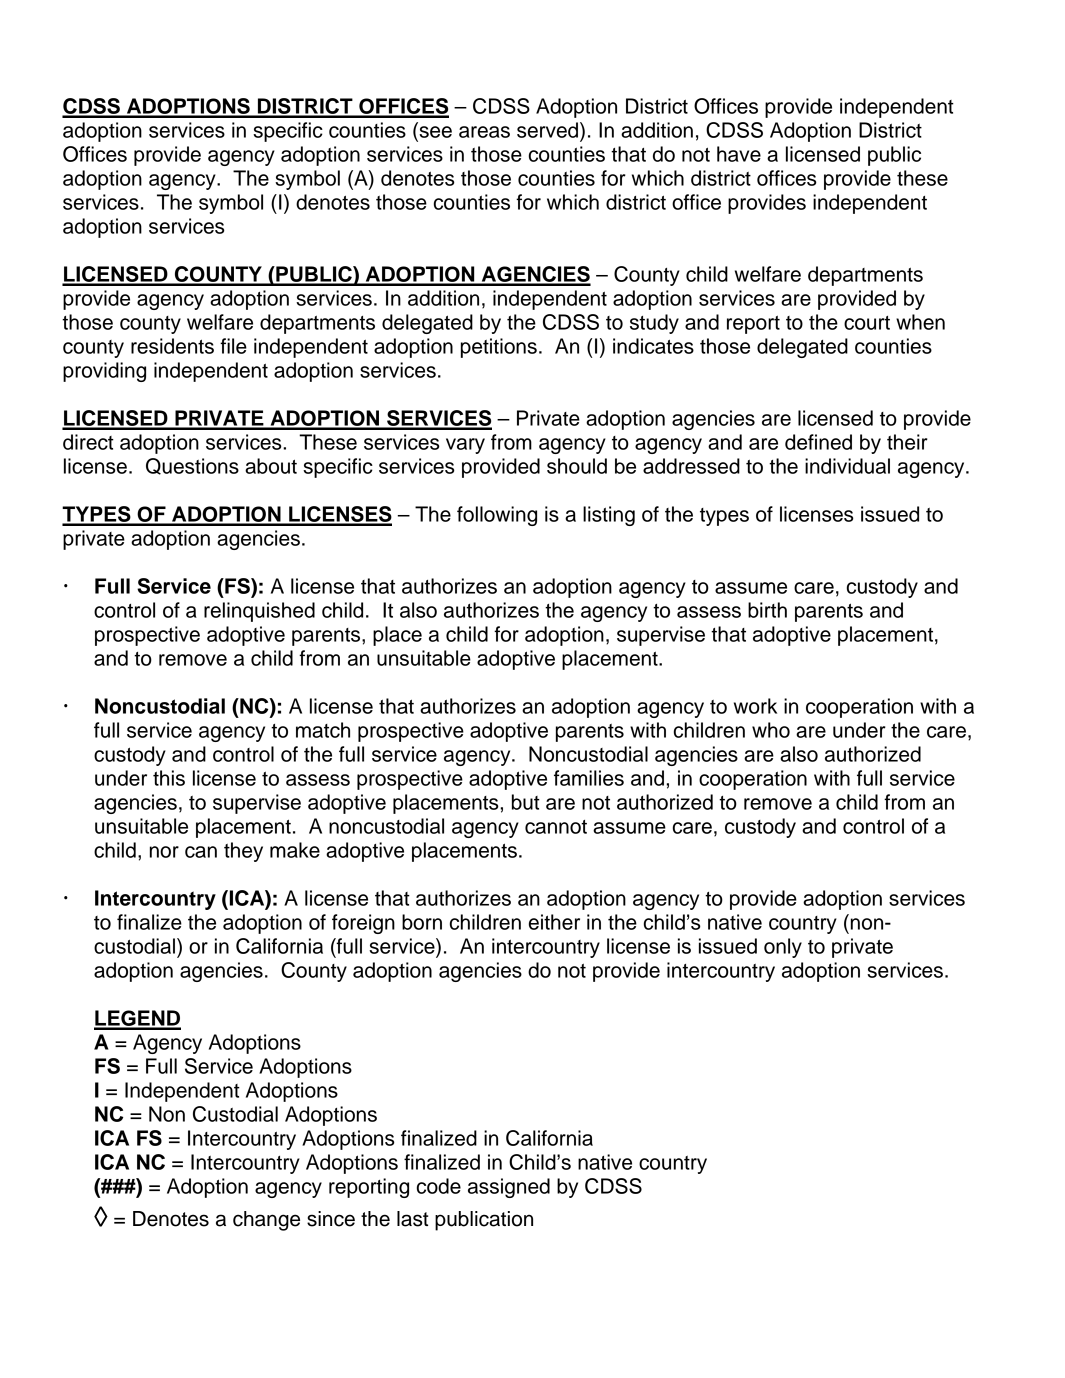  I want to click on Questions, so click(192, 466).
